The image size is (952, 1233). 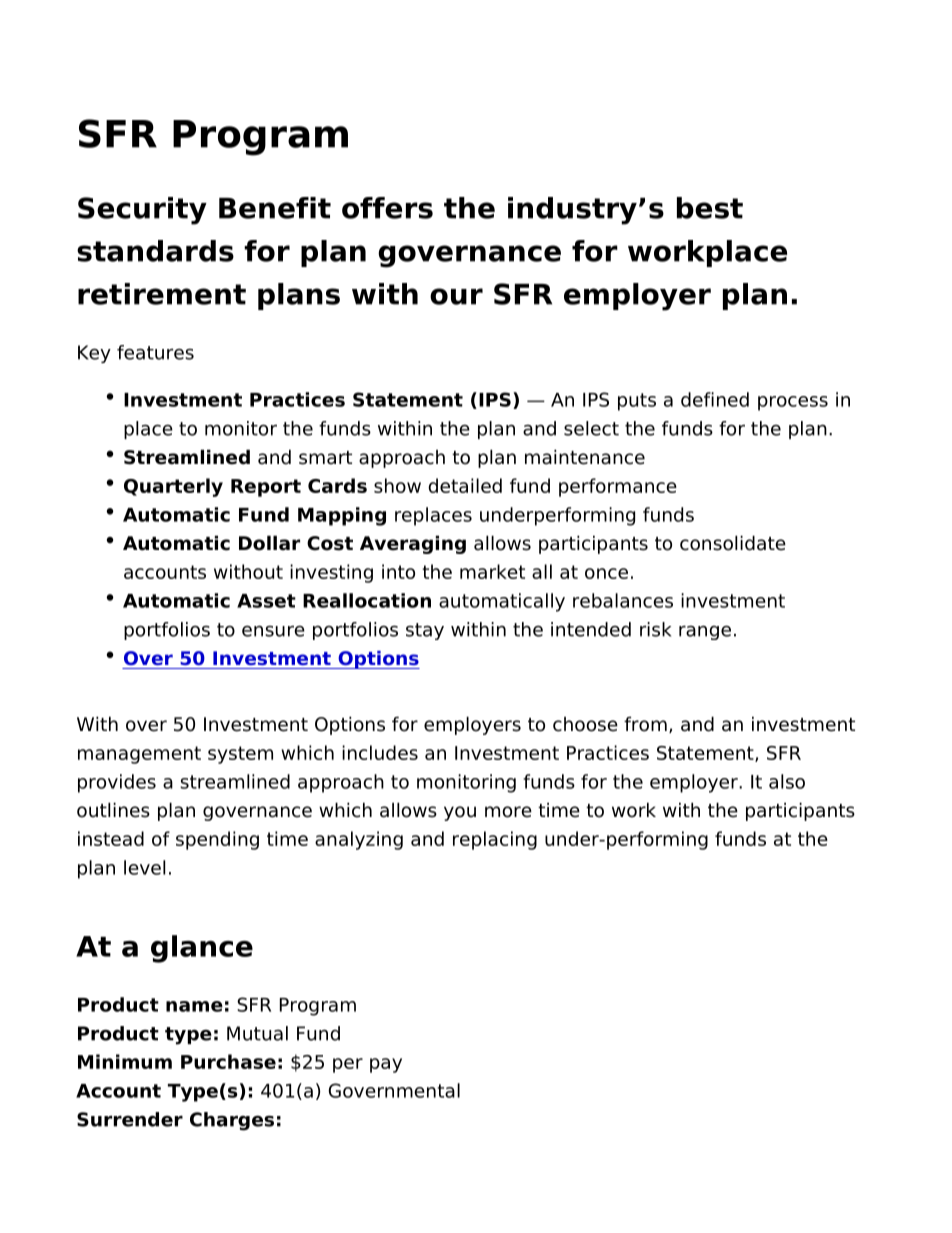 I want to click on Averaging, so click(x=413, y=544).
